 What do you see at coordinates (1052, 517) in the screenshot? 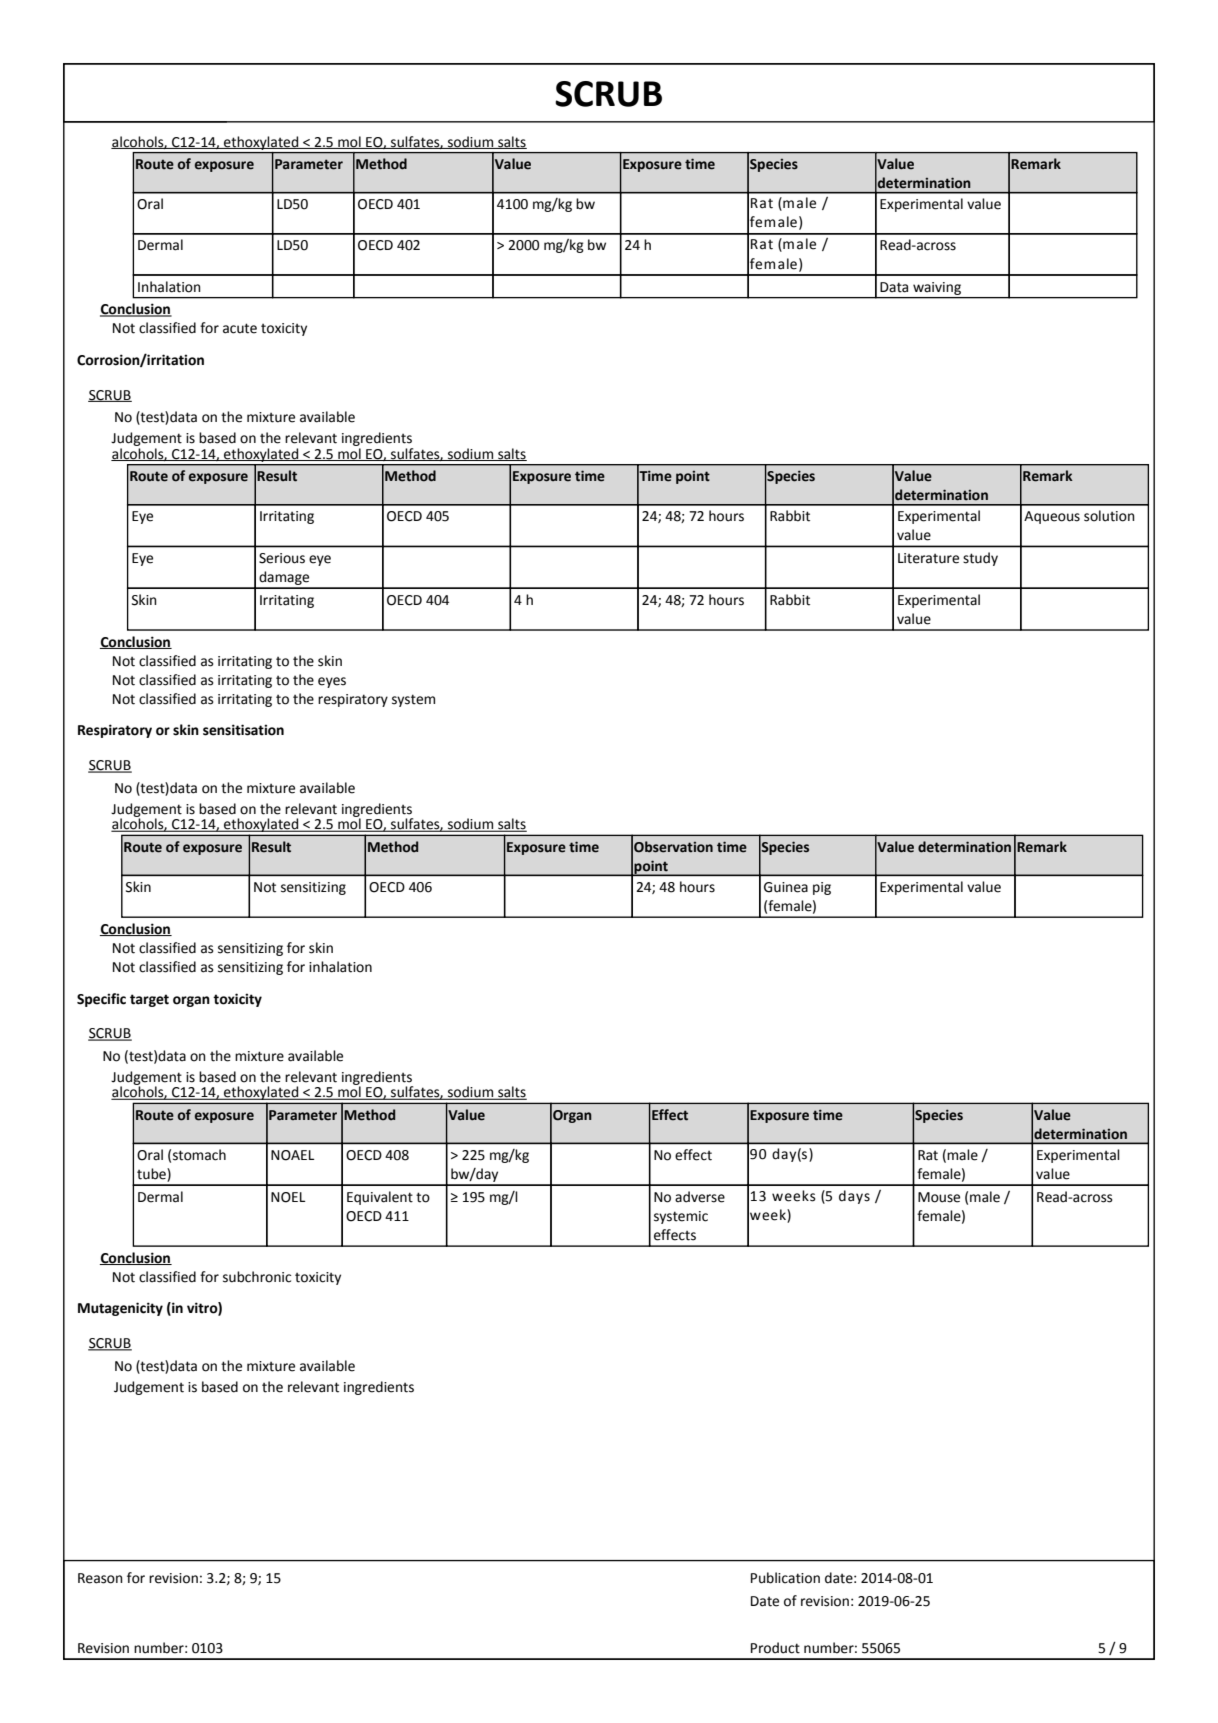
I see `Aqueous` at bounding box center [1052, 517].
